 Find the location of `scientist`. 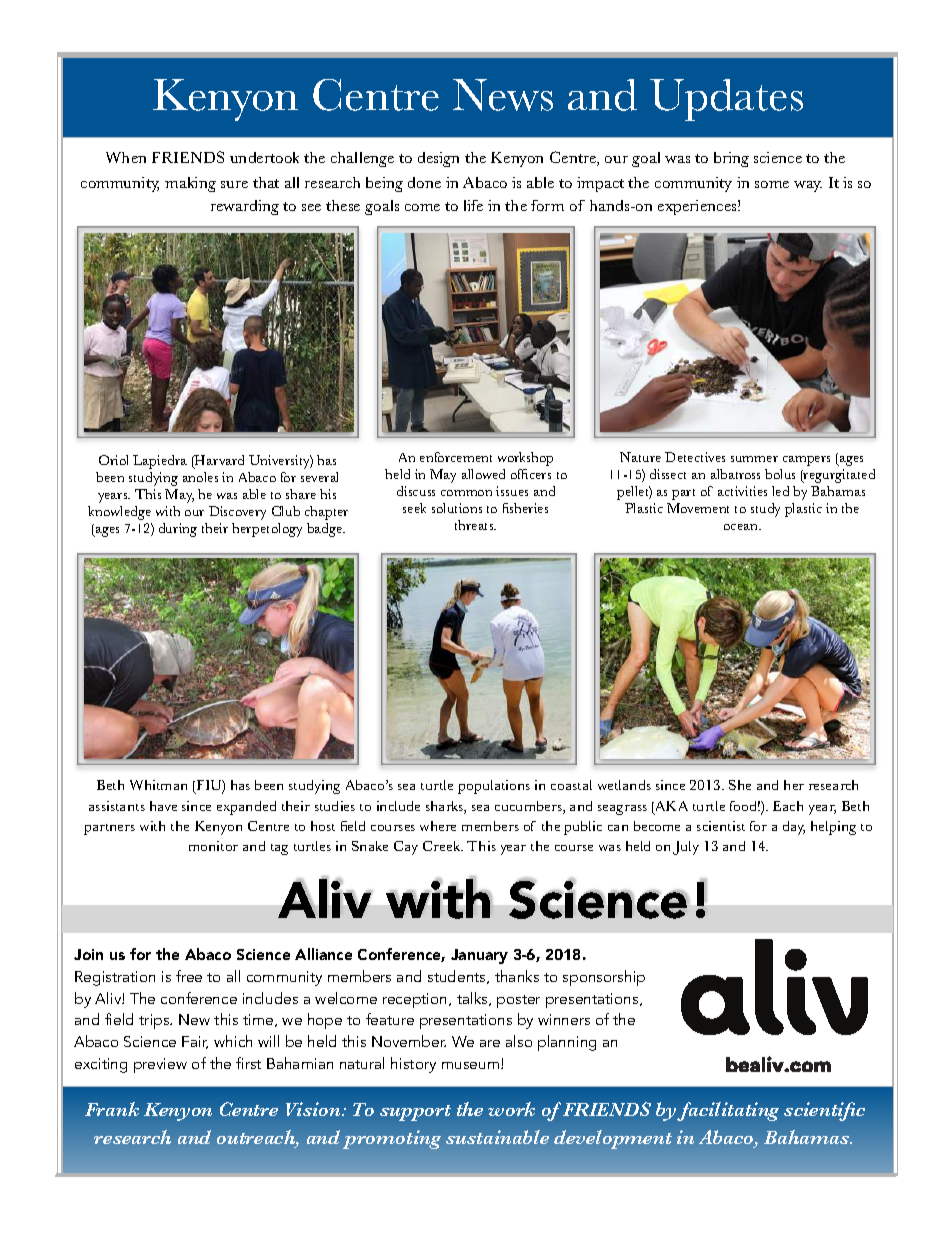

scientist is located at coordinates (721, 826).
